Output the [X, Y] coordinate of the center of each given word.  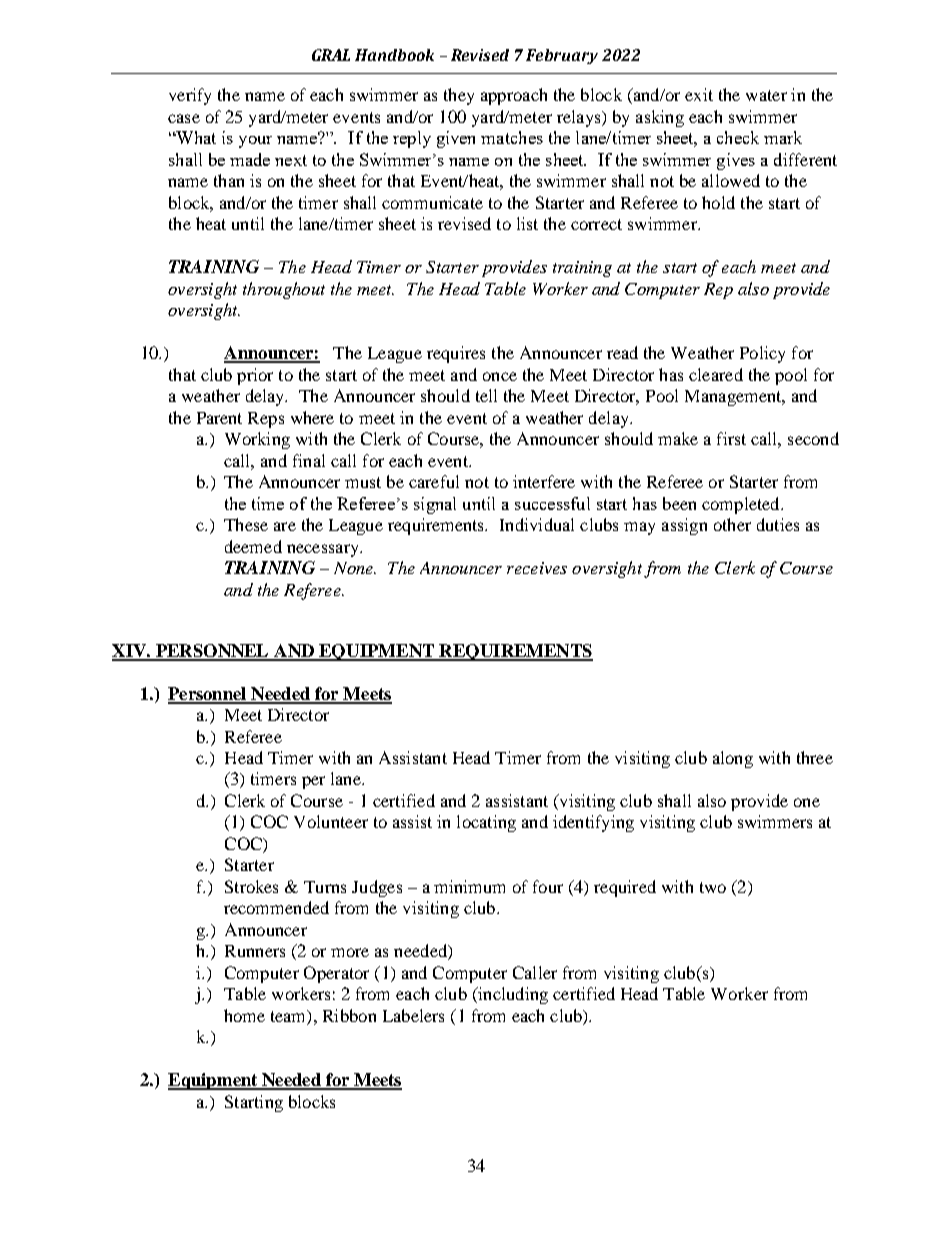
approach [514, 96]
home [244, 1015]
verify [190, 96]
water [766, 95]
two [713, 887]
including [512, 995]
